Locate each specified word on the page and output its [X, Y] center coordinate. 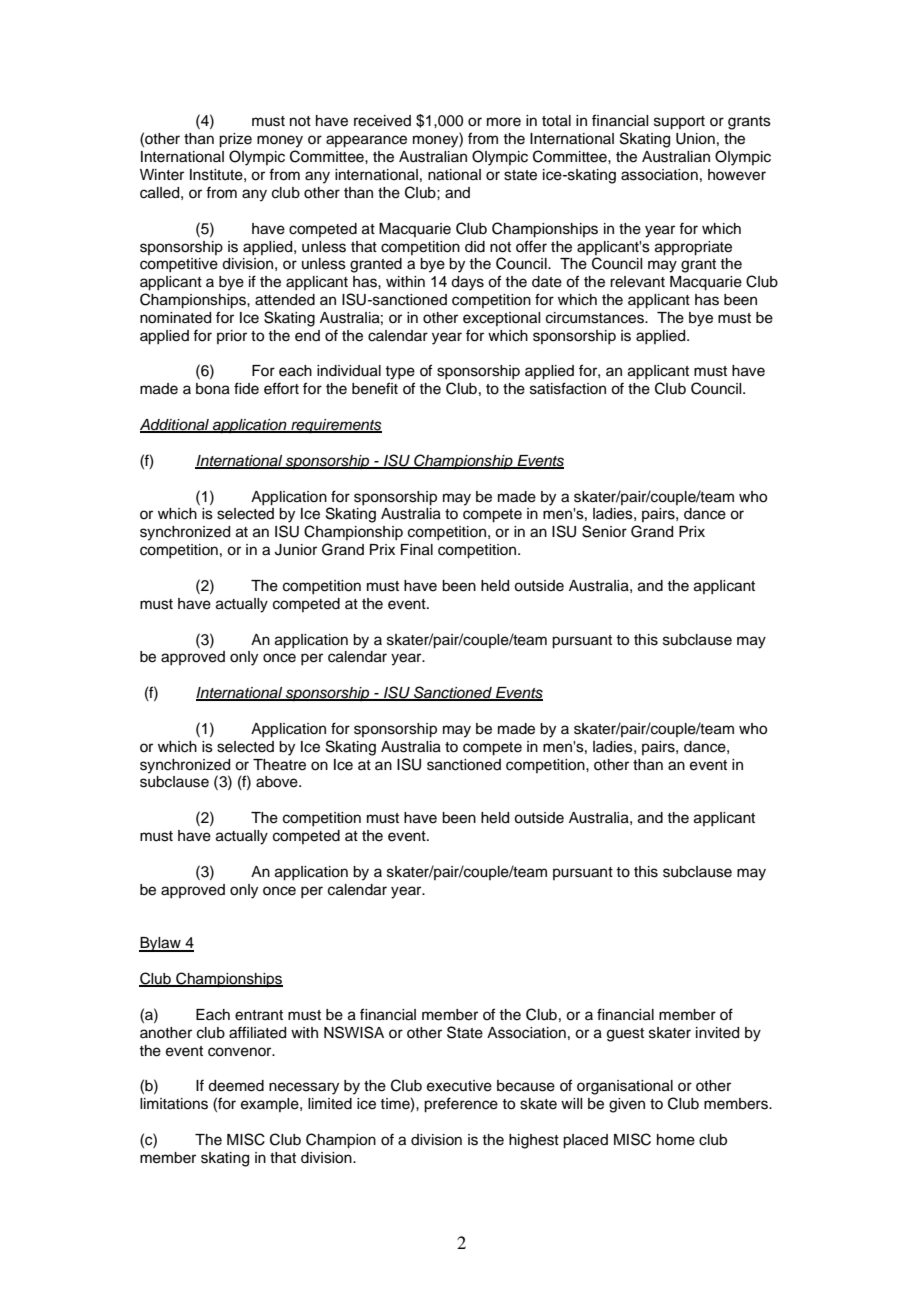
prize [235, 140]
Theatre [279, 765]
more [504, 122]
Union [695, 139]
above [278, 782]
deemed [236, 1086]
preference [461, 1105]
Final [417, 550]
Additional [176, 426]
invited [717, 1033]
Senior [604, 531]
